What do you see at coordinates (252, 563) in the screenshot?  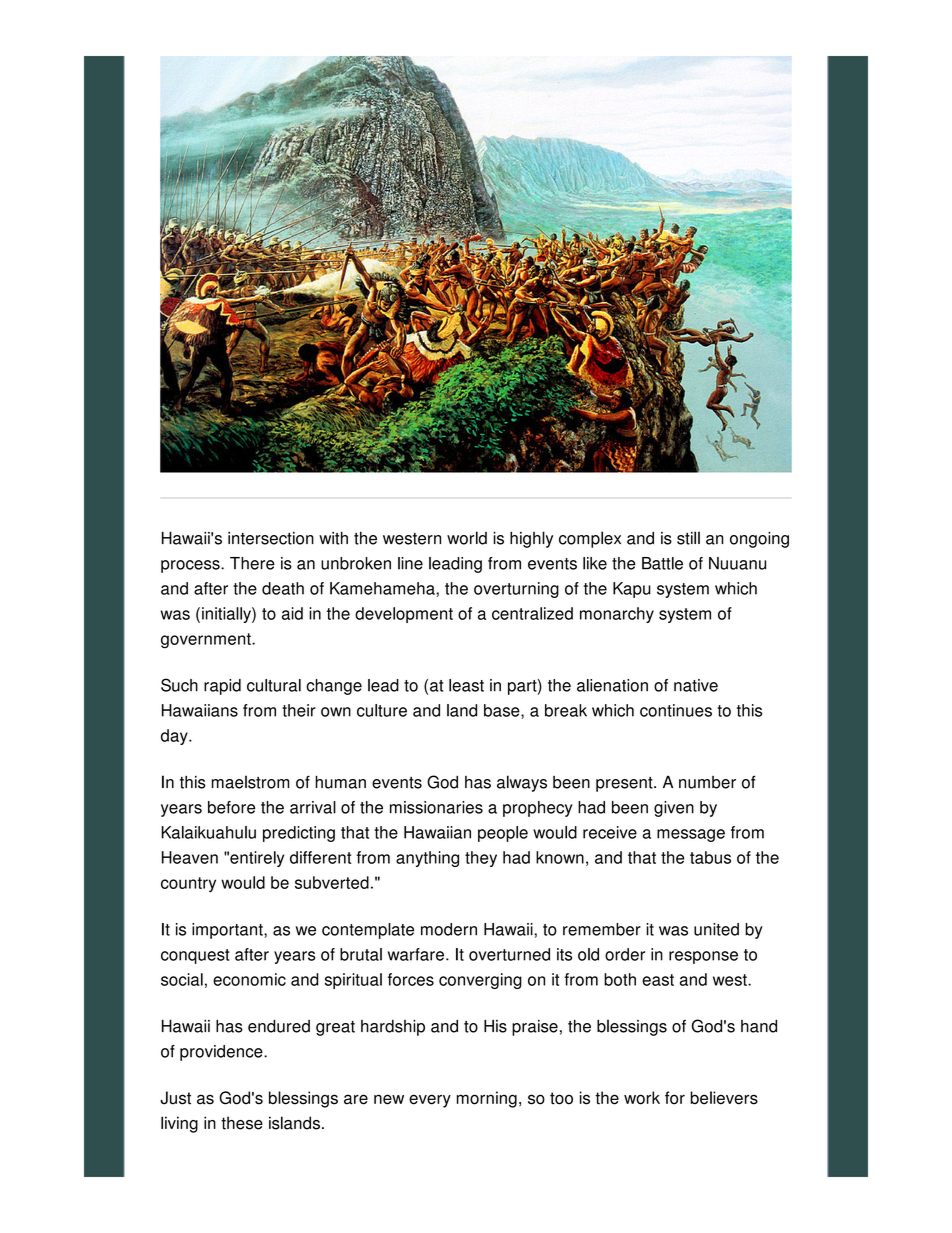 I see `There` at bounding box center [252, 563].
